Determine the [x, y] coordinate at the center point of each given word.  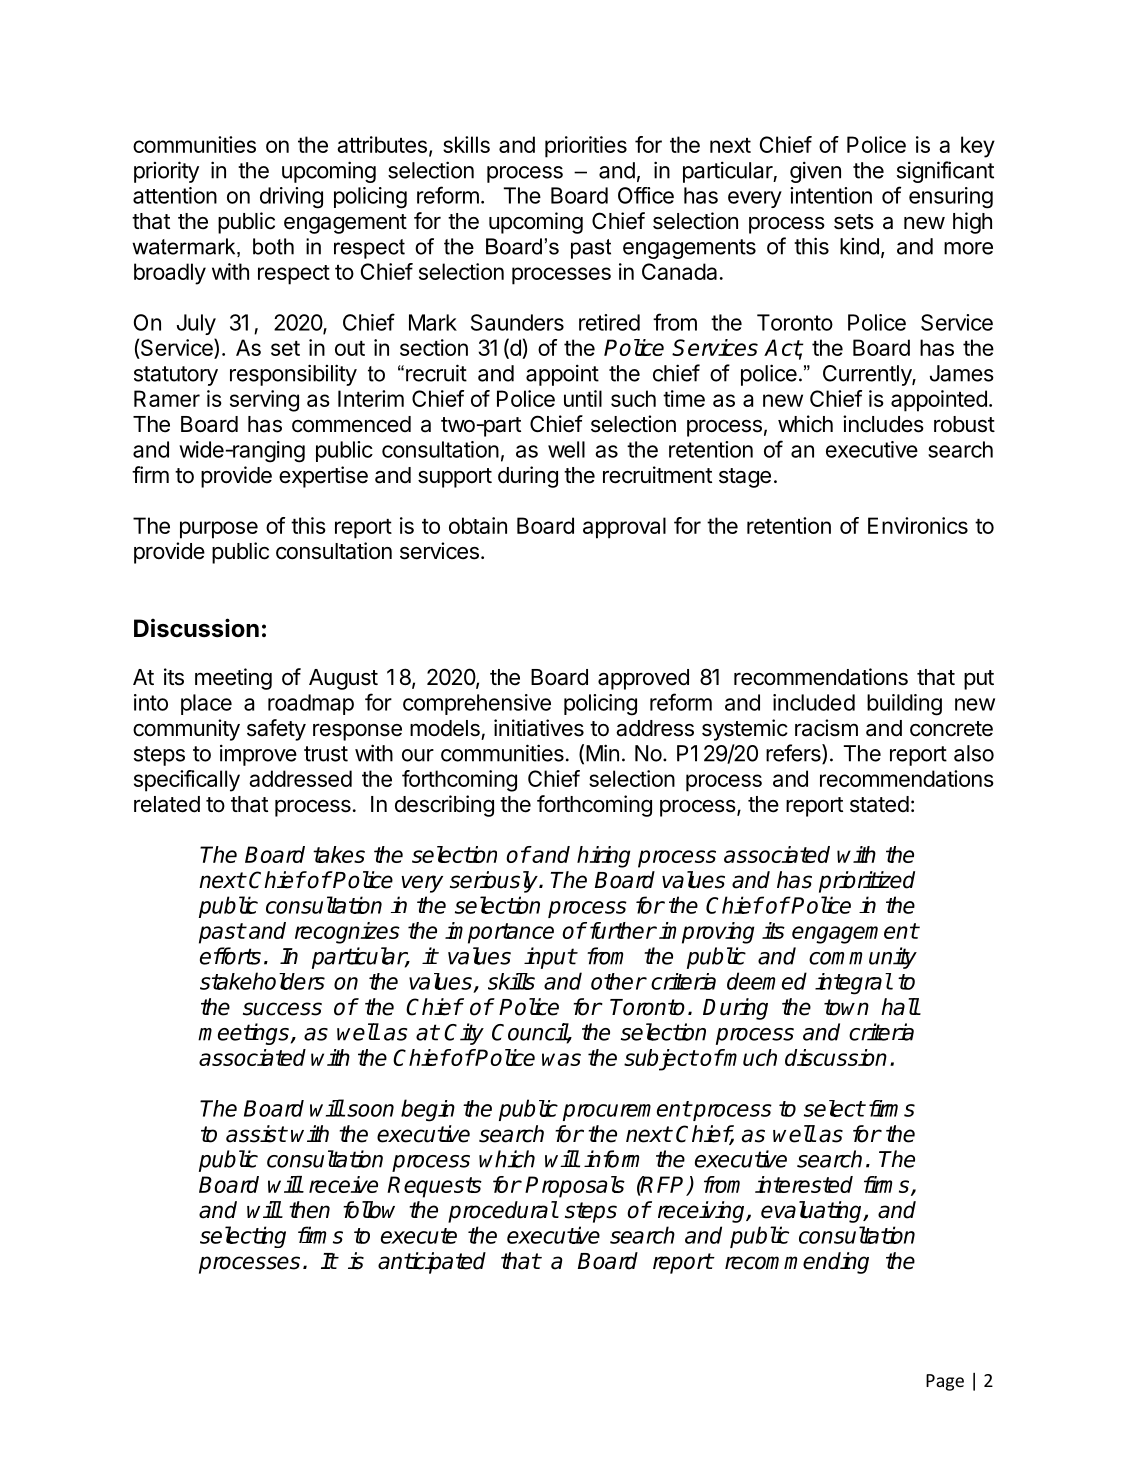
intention [831, 195]
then [309, 1210]
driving [291, 198]
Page [945, 1382]
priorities [586, 147]
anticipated [432, 1263]
